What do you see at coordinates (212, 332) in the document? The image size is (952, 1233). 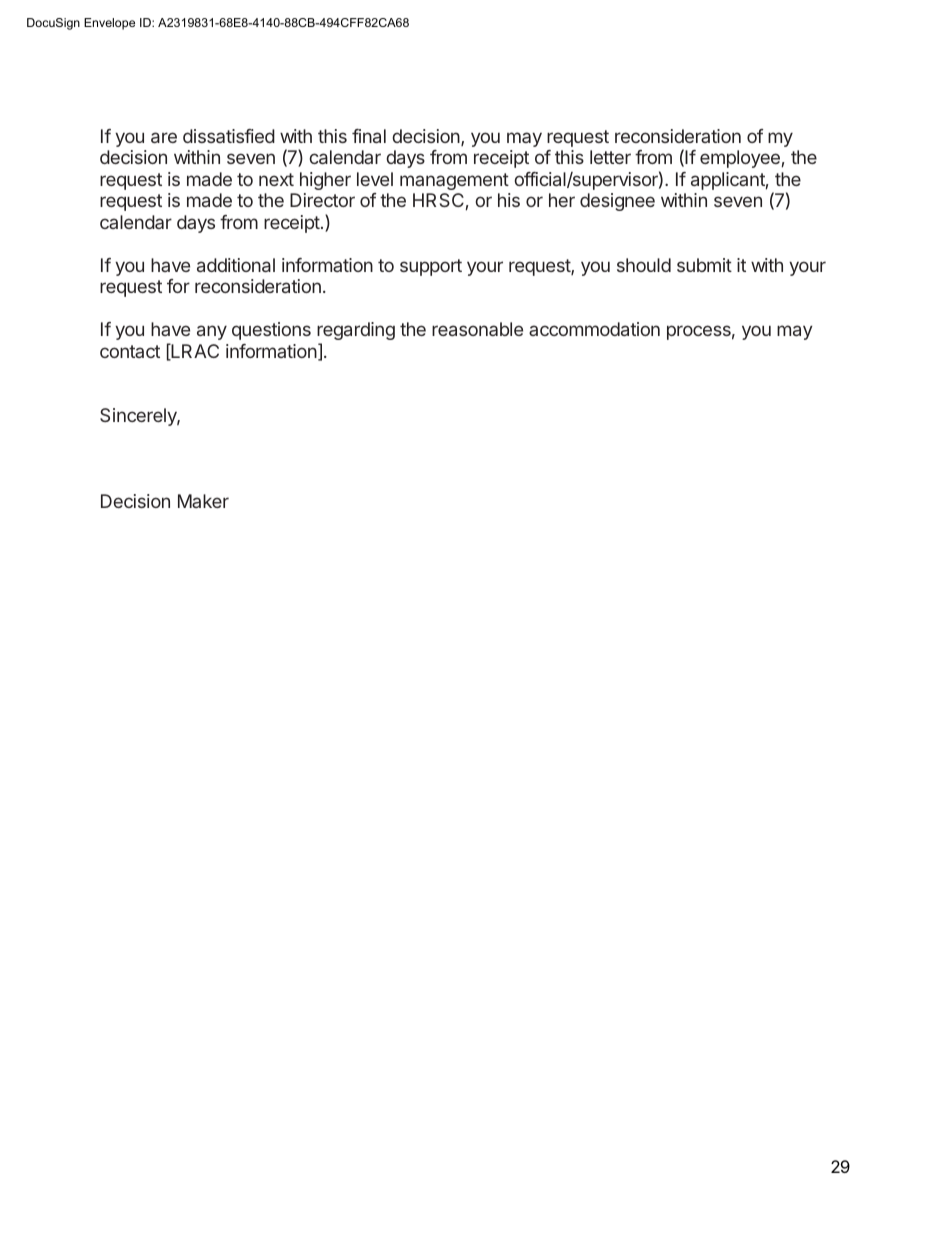 I see `any` at bounding box center [212, 332].
